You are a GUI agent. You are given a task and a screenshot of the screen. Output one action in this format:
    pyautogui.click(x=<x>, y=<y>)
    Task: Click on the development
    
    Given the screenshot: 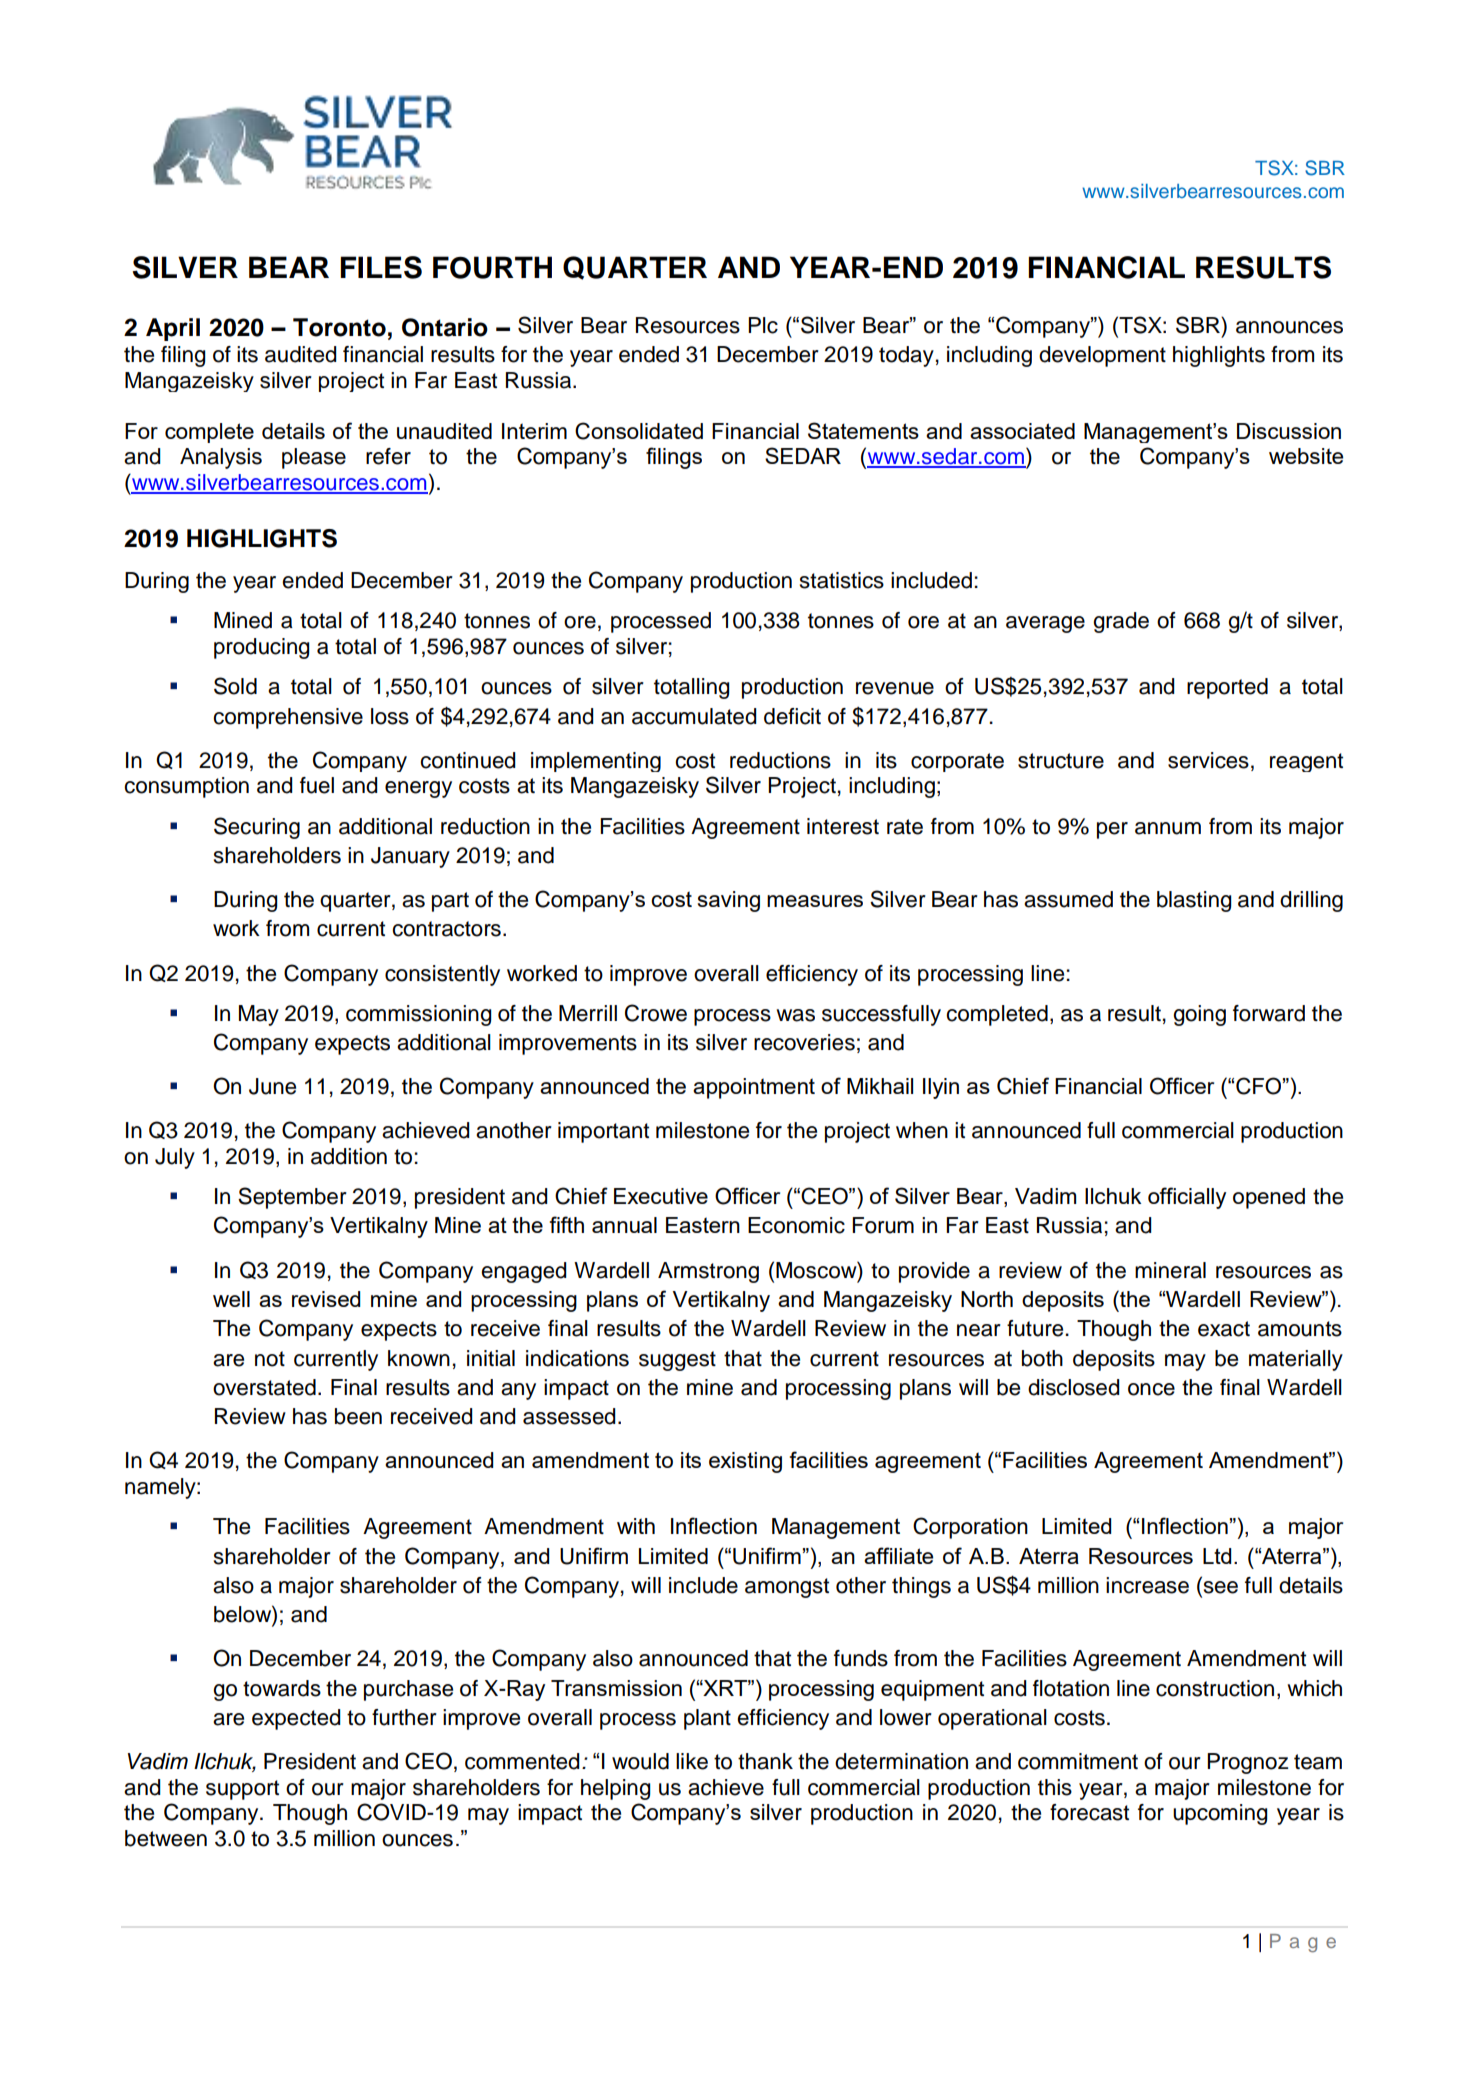 What is the action you would take?
    pyautogui.click(x=1102, y=356)
